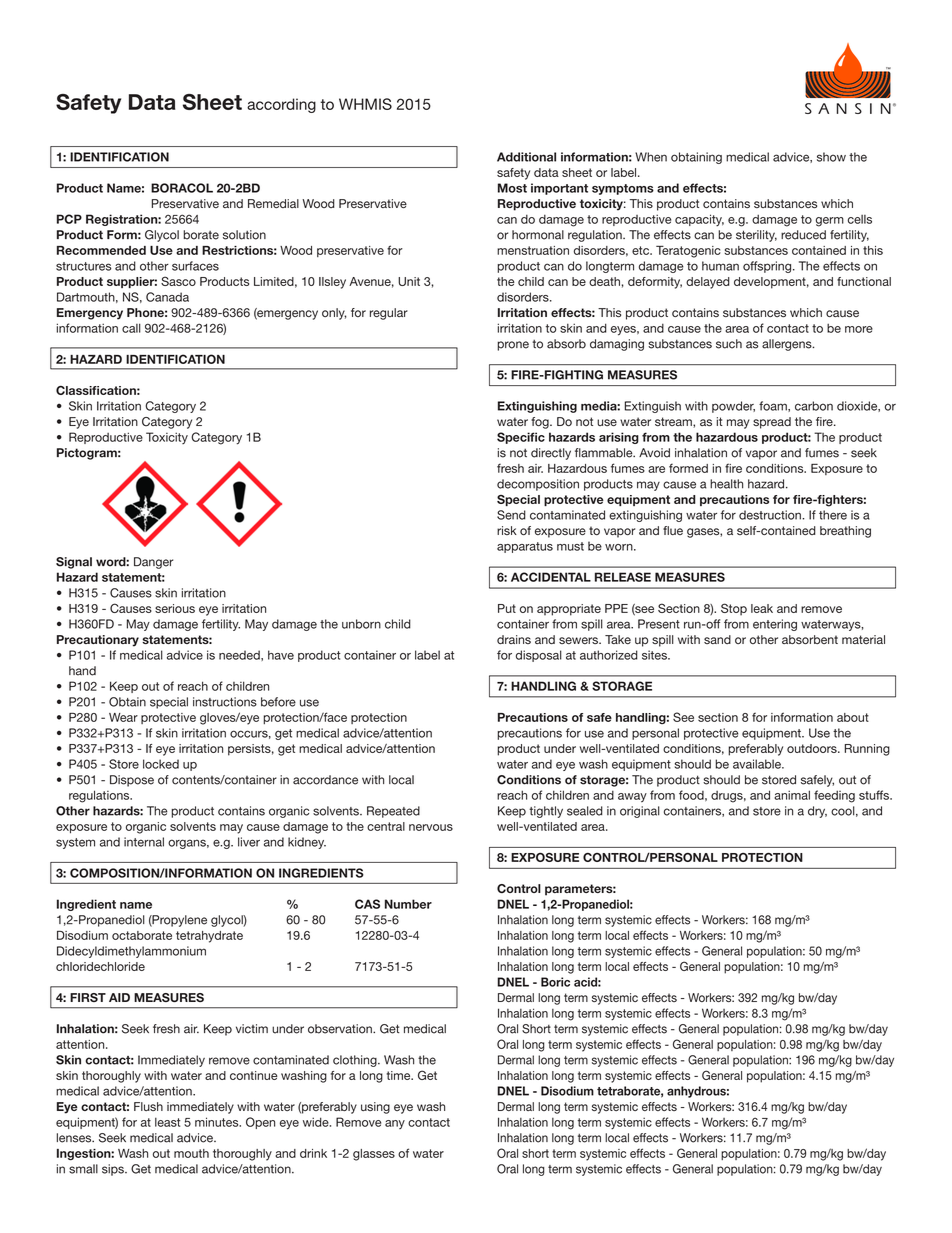 This page has height=1233, width=952. I want to click on entering, so click(775, 625).
